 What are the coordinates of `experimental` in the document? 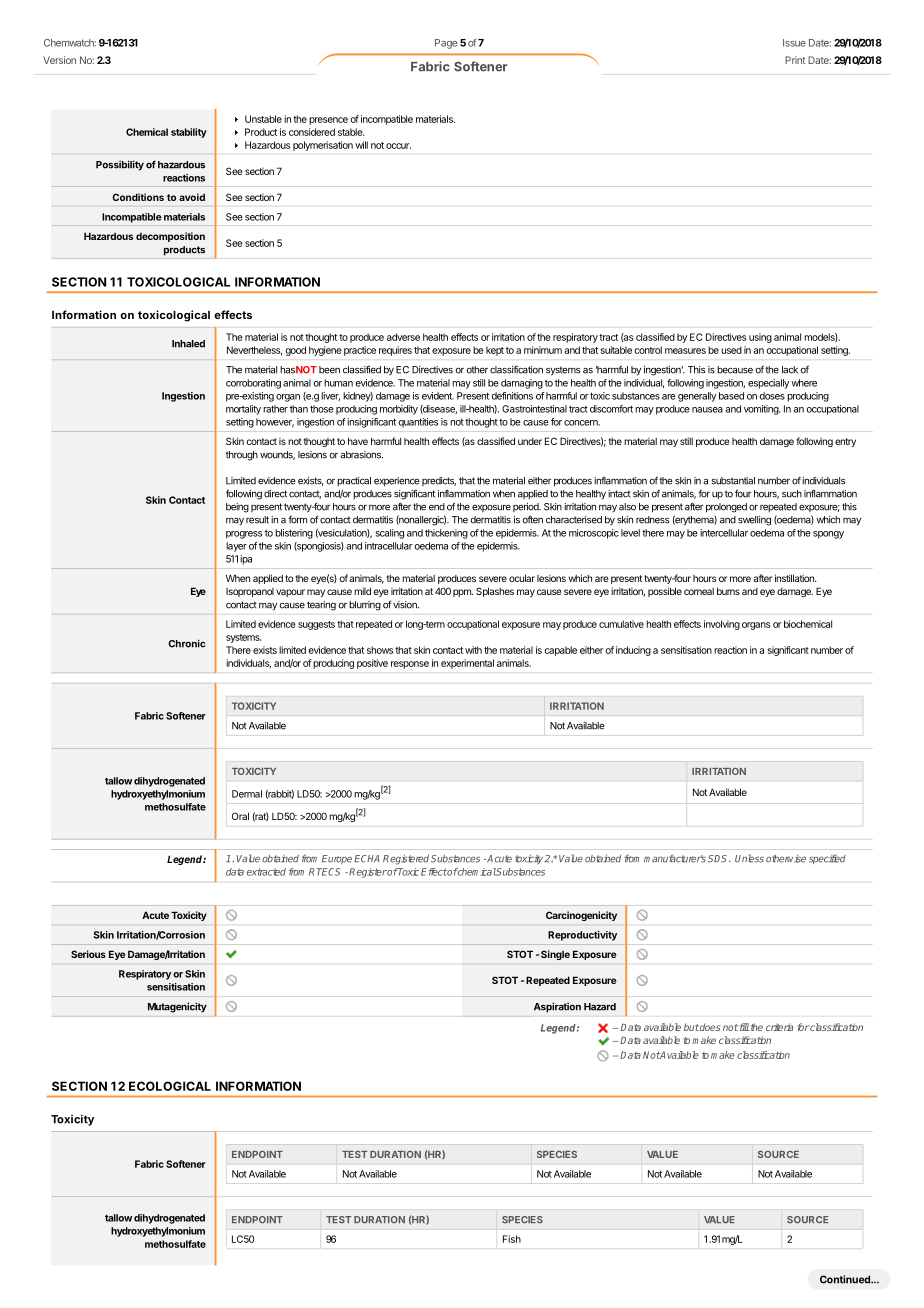 It's located at (467, 664).
